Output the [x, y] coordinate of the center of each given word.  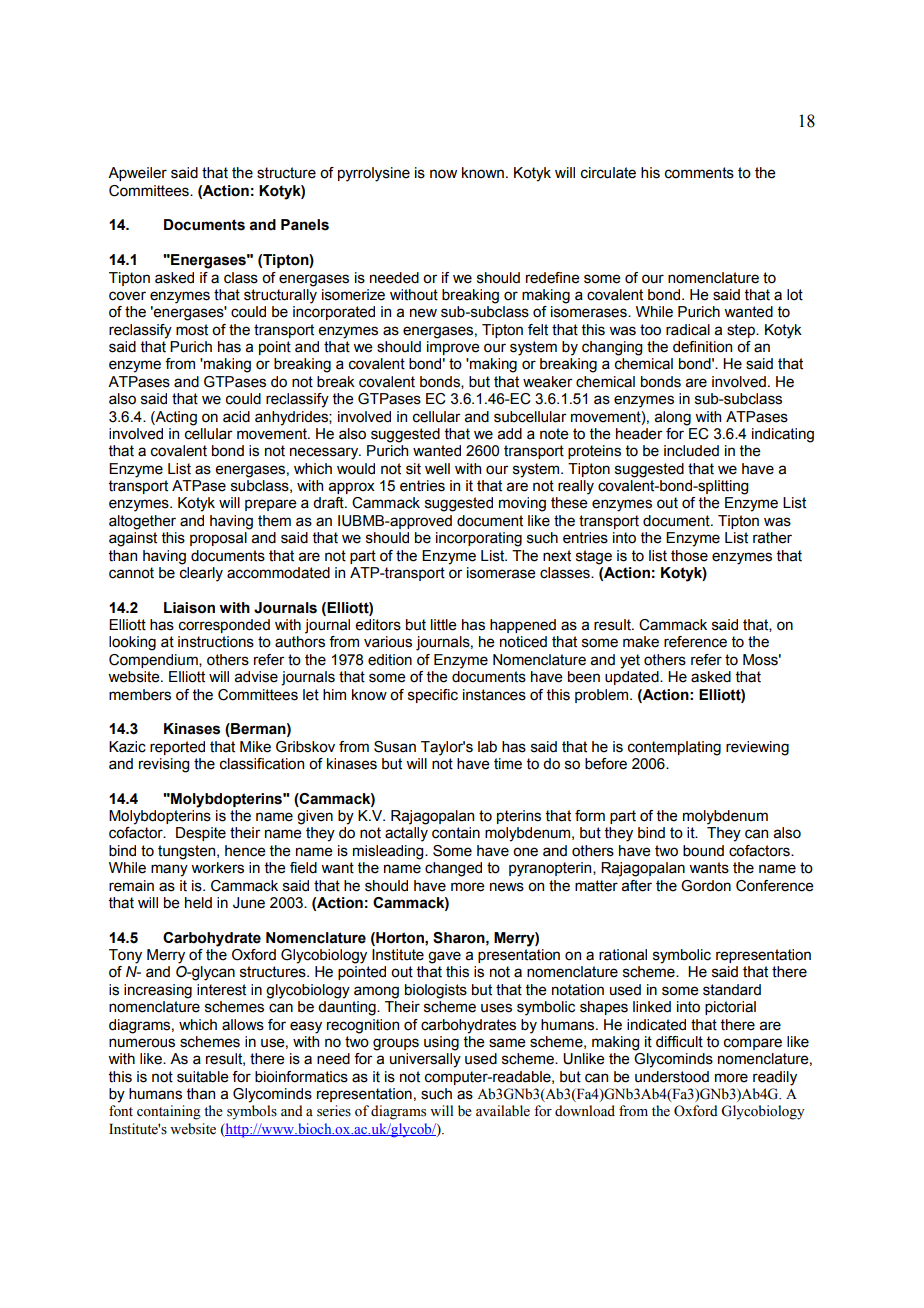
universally [425, 1060]
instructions [216, 642]
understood [672, 1077]
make [641, 642]
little [444, 625]
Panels [305, 225]
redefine [553, 278]
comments [699, 173]
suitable [203, 1077]
